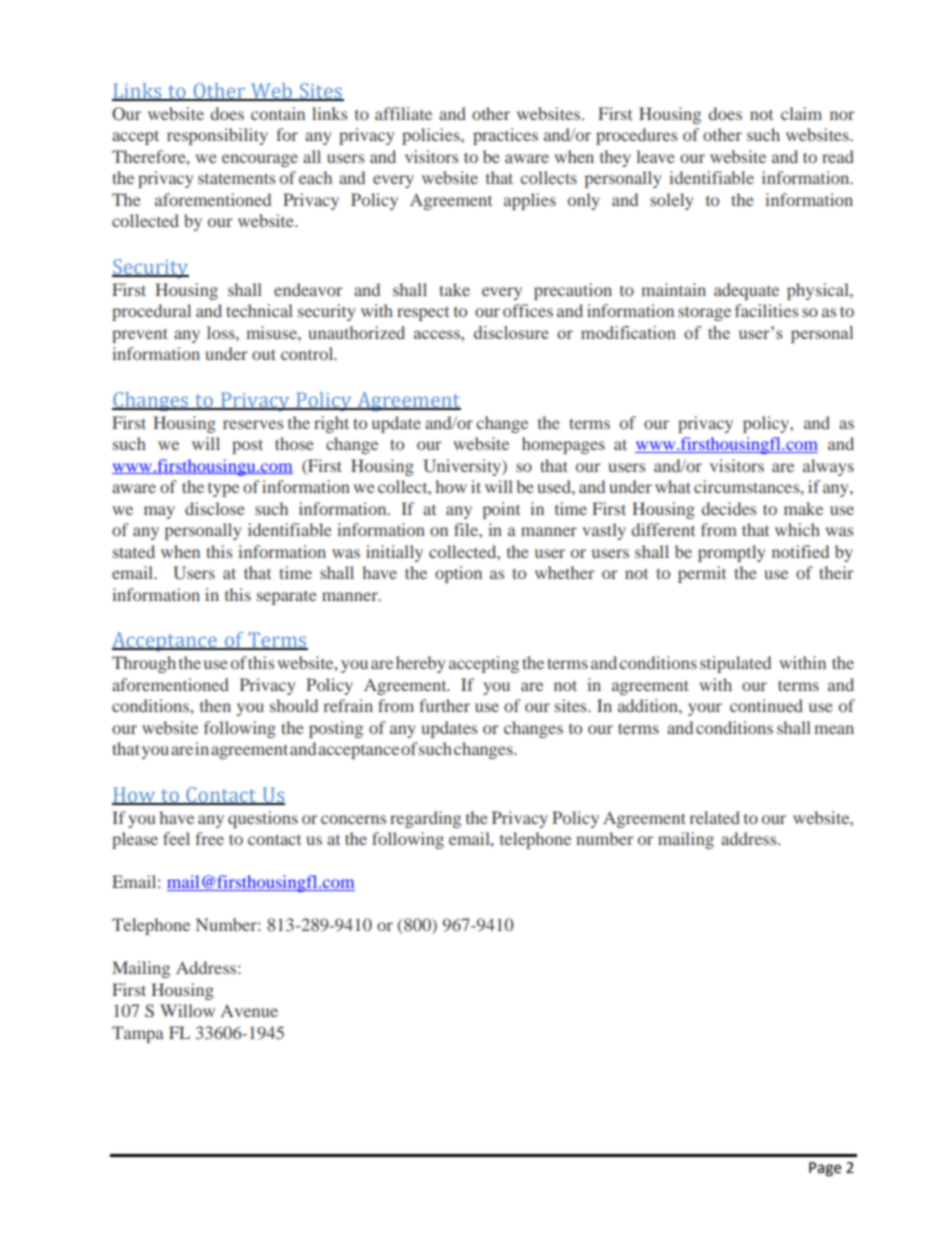 Image resolution: width=952 pixels, height=1233 pixels. Describe the element at coordinates (731, 553) in the page. I see `promptly` at that location.
